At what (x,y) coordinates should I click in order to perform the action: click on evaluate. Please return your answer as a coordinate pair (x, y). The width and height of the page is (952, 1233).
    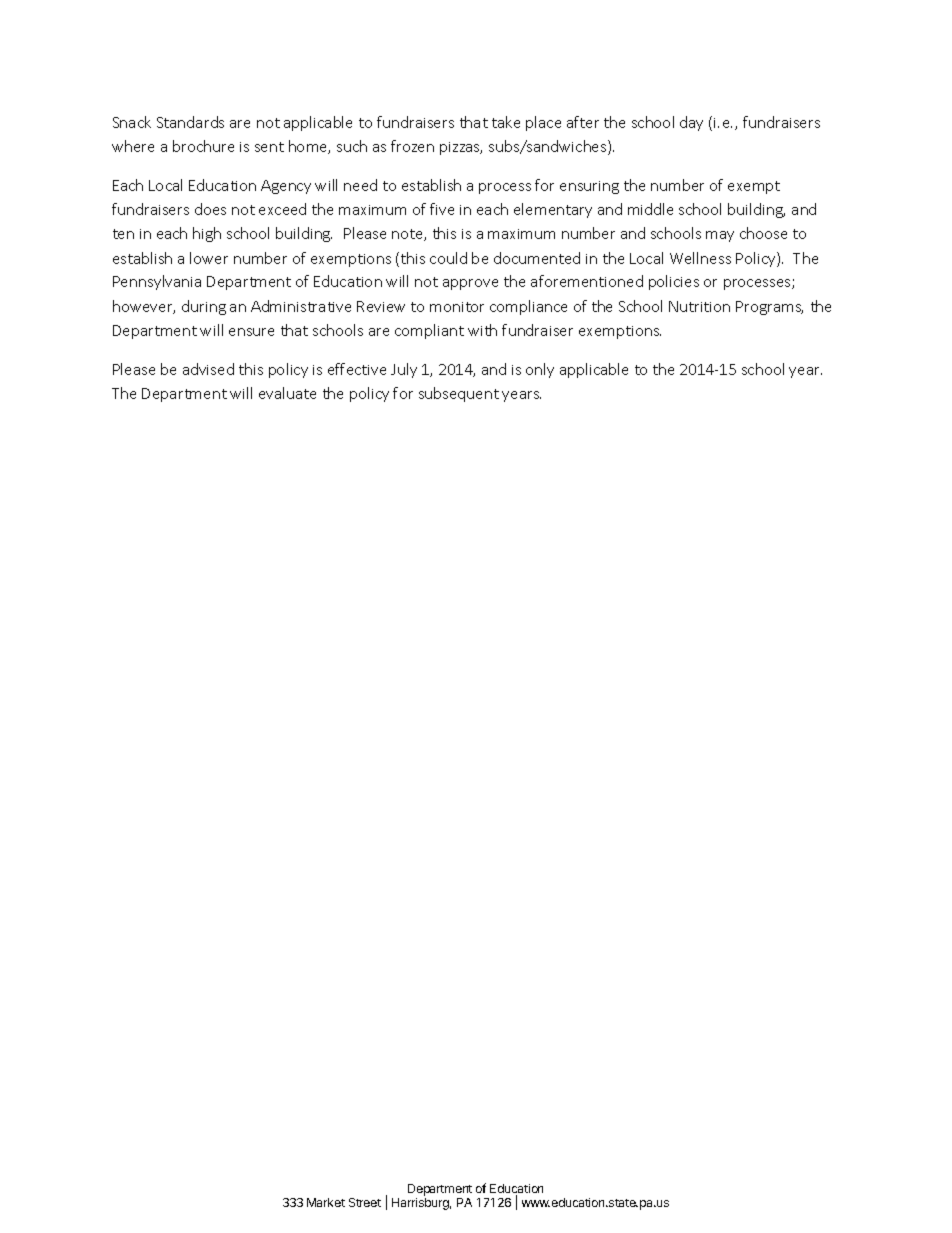
    Looking at the image, I should click on (287, 393).
